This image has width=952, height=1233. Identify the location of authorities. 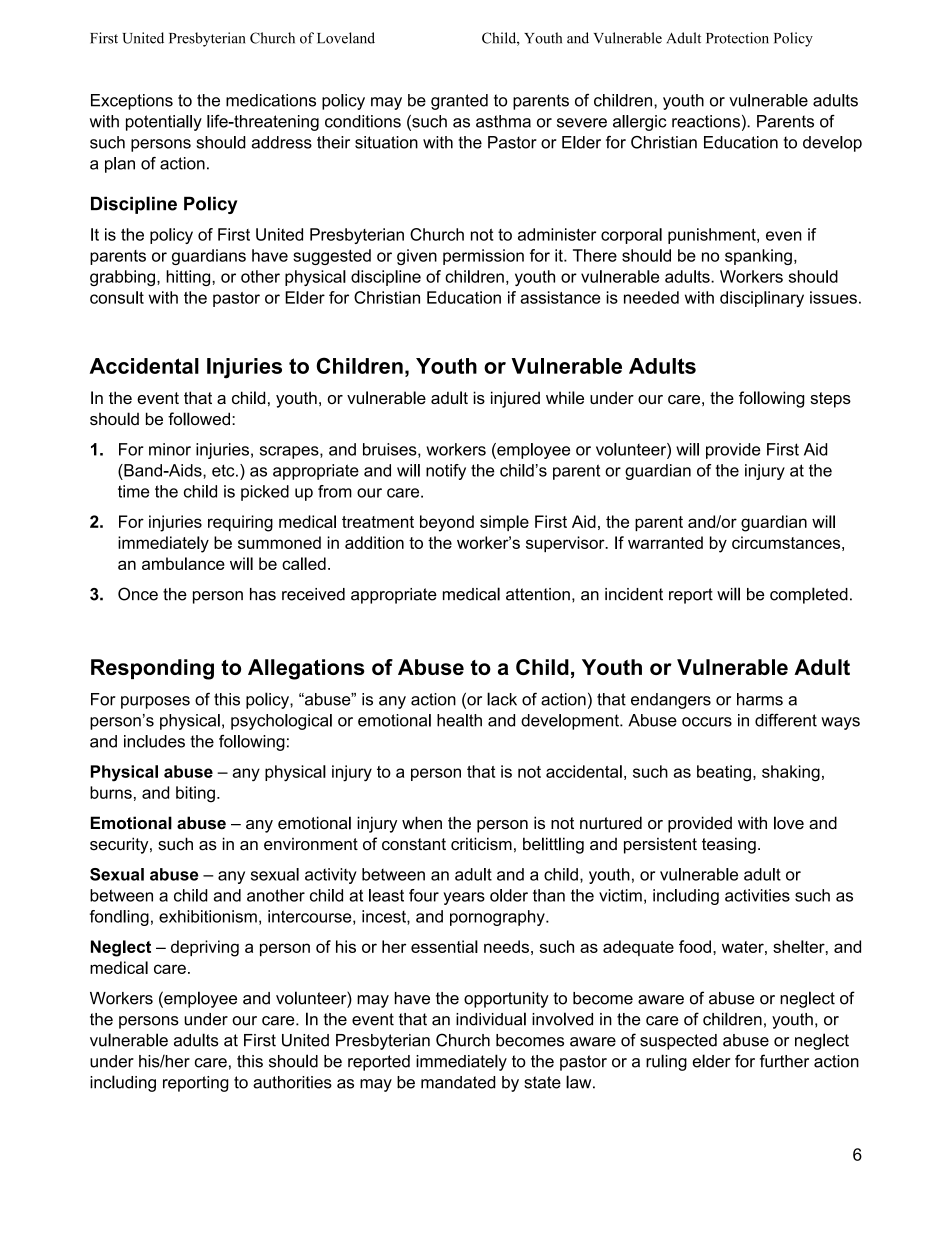
(292, 1082).
